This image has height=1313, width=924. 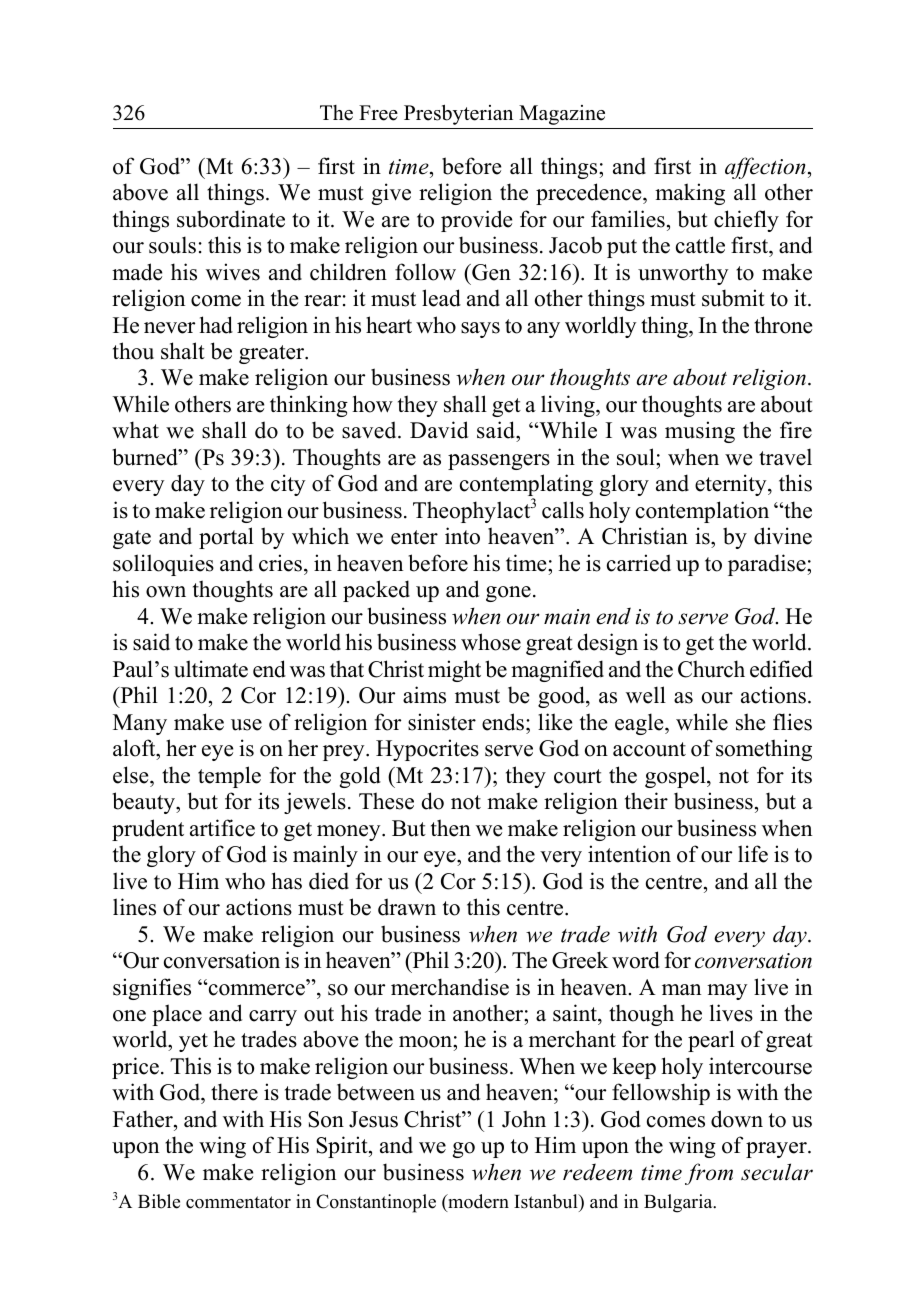 What do you see at coordinates (765, 168) in the image?
I see `affection` at bounding box center [765, 168].
